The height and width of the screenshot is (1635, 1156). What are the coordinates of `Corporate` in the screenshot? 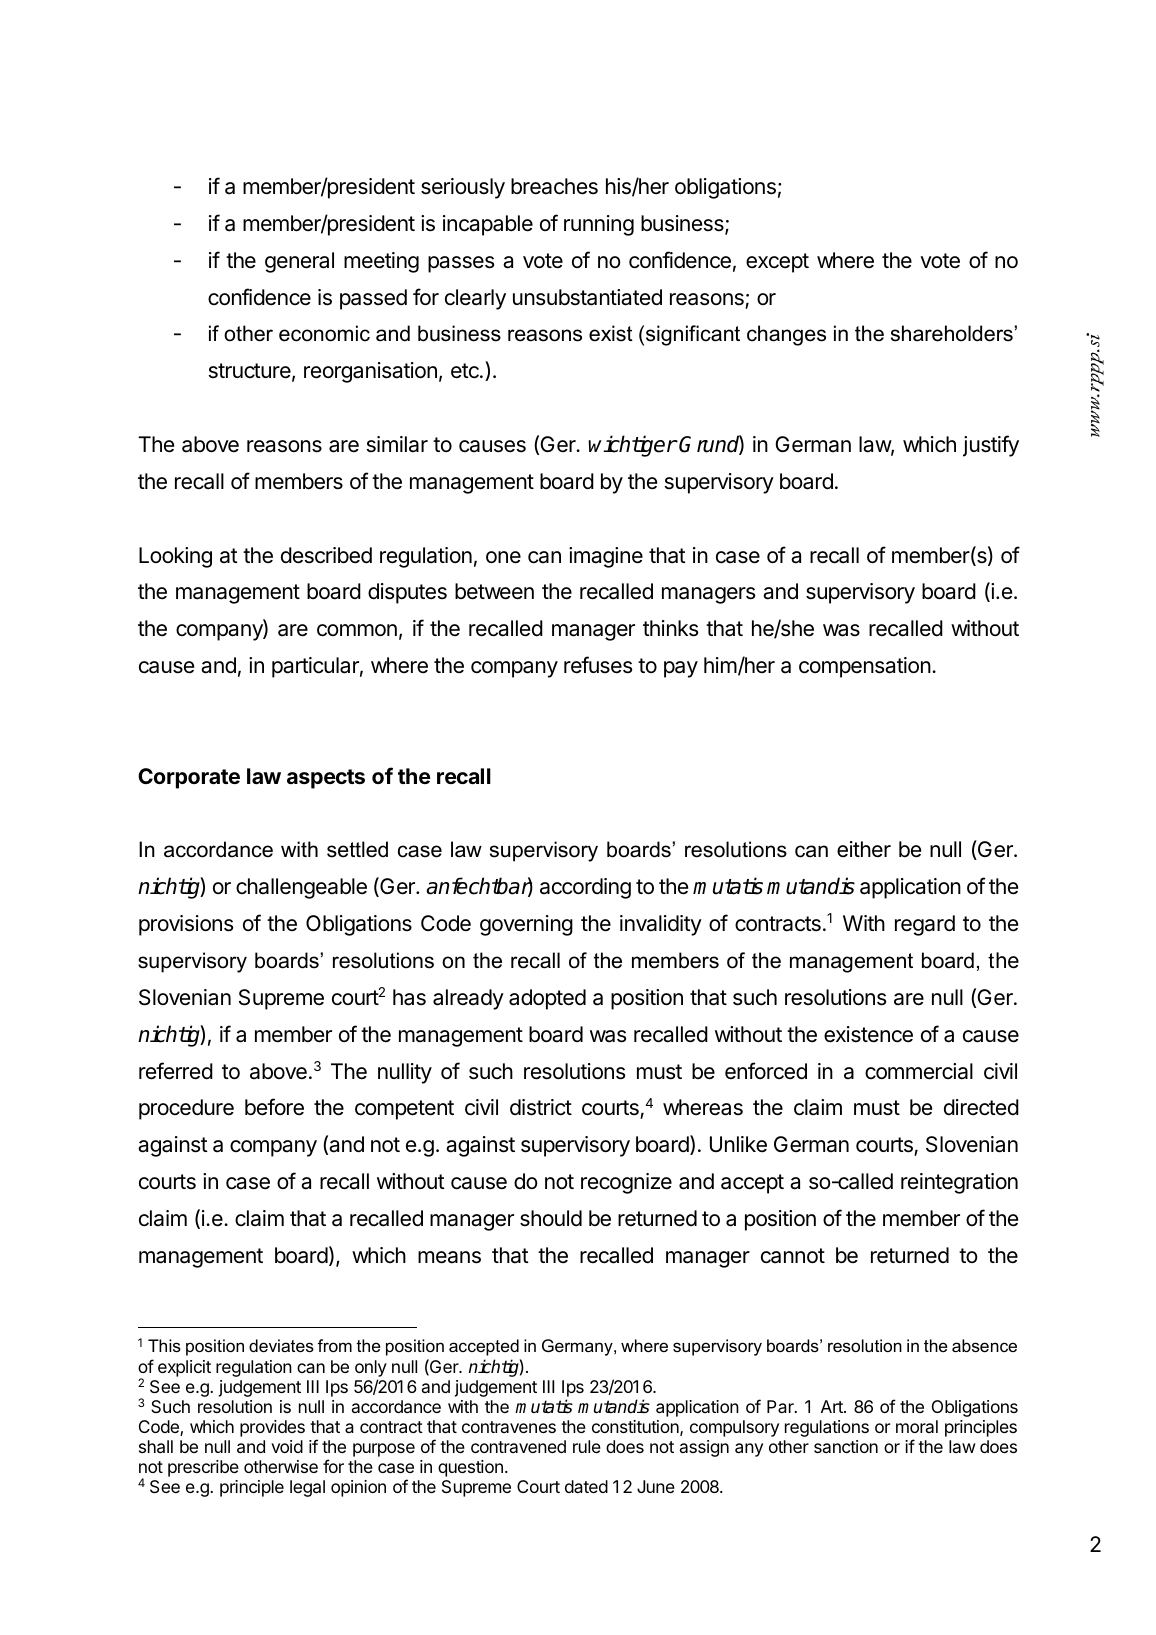 It's located at (189, 778).
